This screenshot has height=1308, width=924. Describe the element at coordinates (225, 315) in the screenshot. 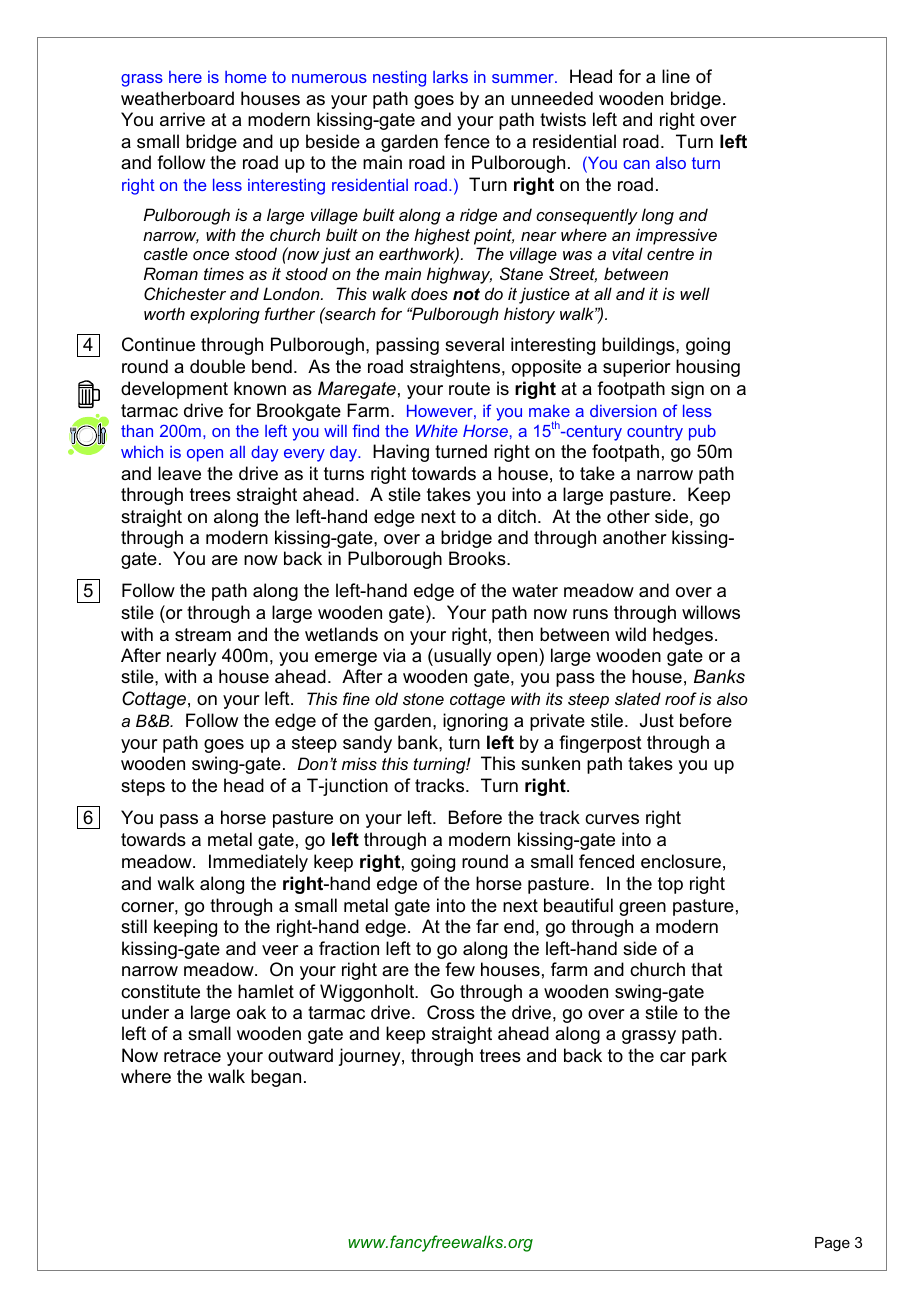

I see `exploring` at that location.
